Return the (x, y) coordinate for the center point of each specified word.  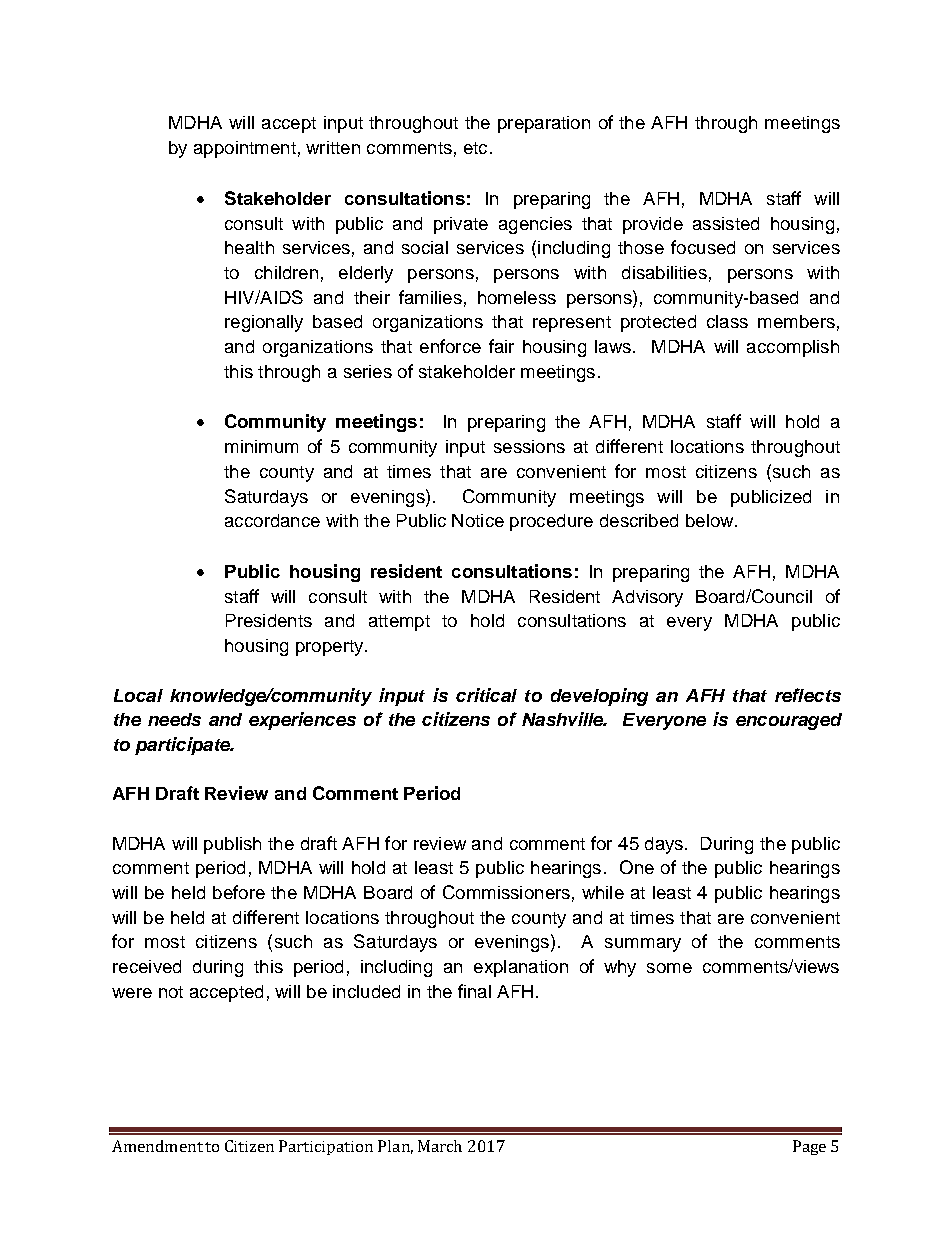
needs (174, 719)
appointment (245, 149)
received (147, 966)
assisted (726, 223)
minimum (261, 446)
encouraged (789, 721)
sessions (529, 446)
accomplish (793, 348)
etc (475, 148)
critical (486, 695)
